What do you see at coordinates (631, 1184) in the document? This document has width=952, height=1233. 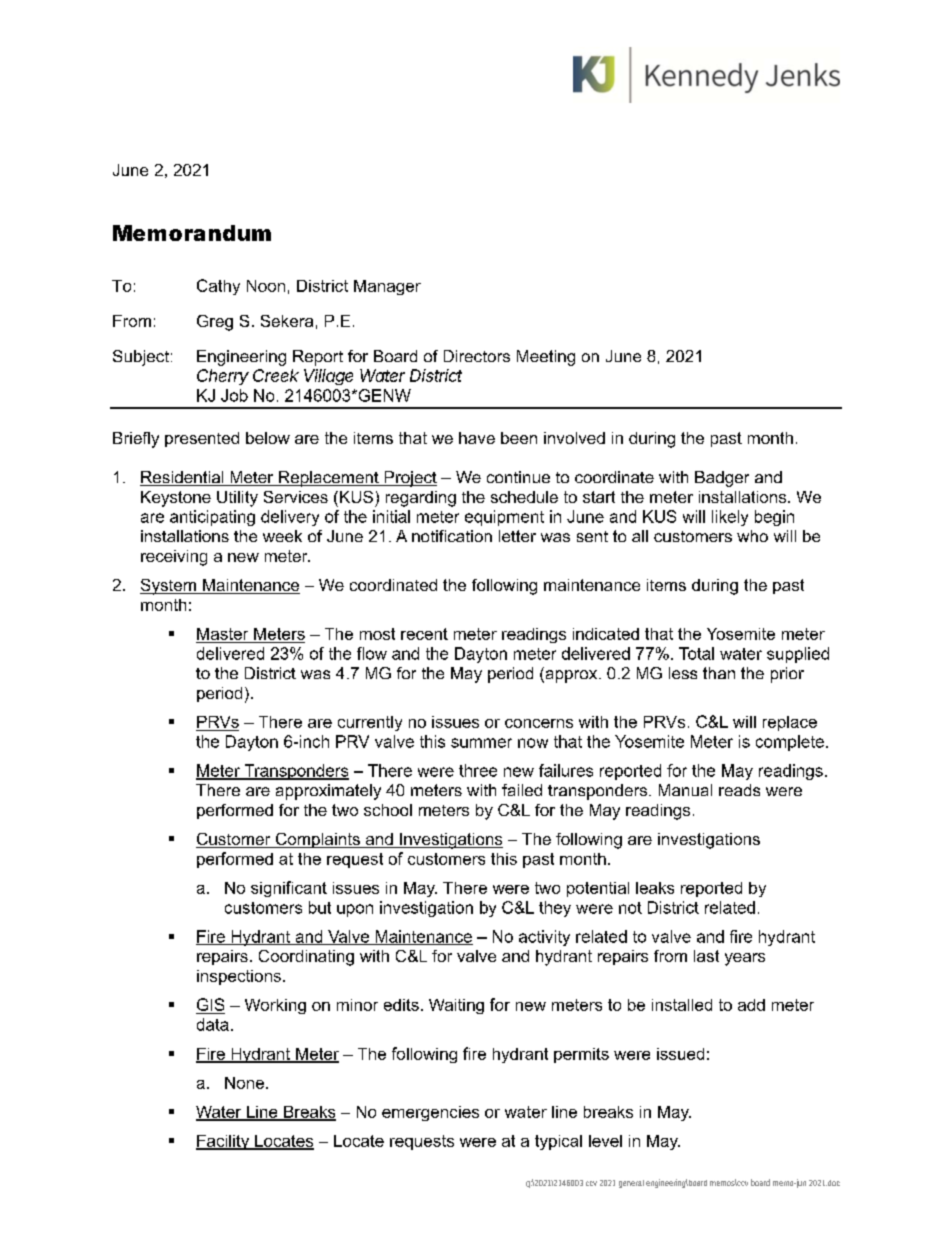 I see `general` at bounding box center [631, 1184].
